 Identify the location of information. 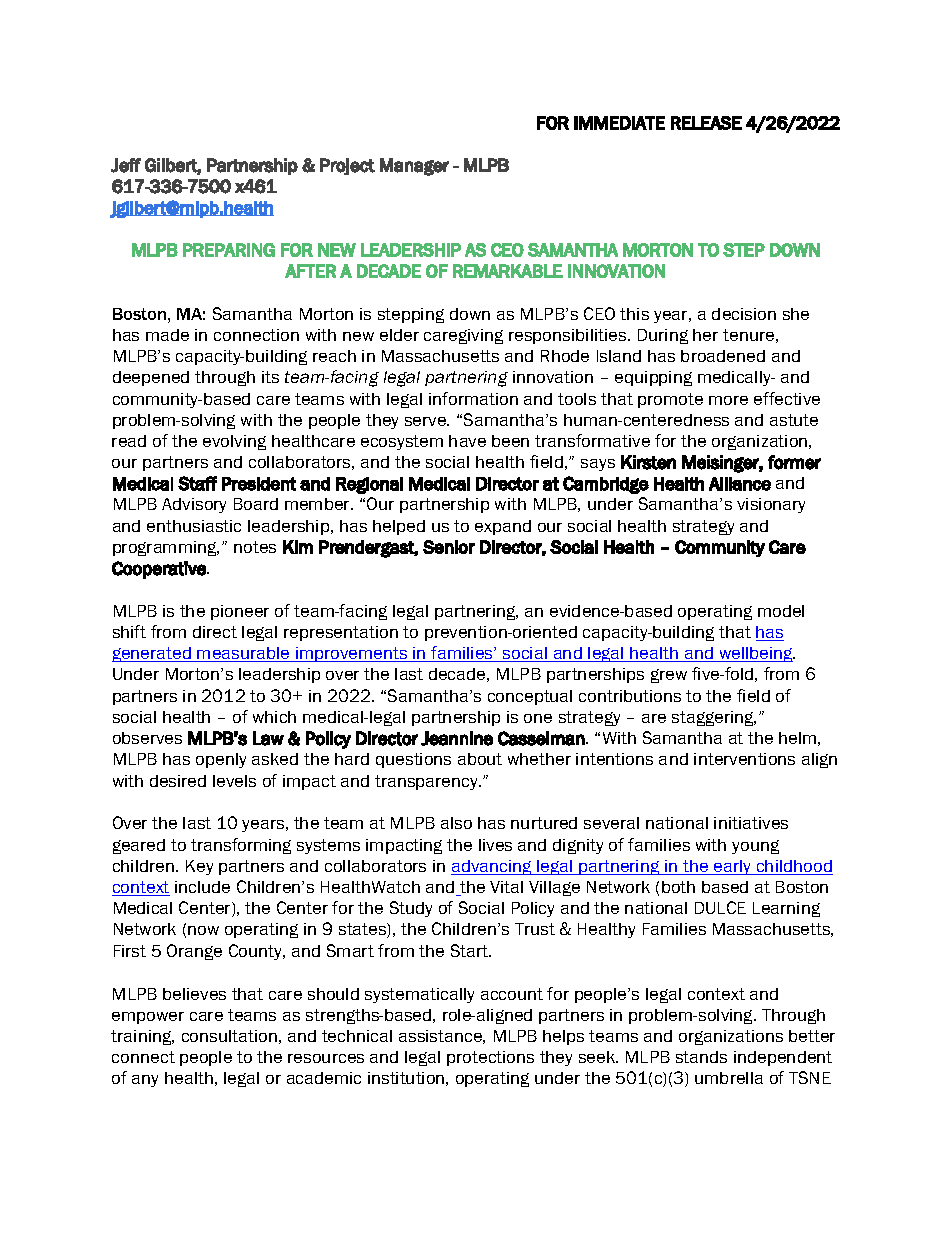
(473, 398).
